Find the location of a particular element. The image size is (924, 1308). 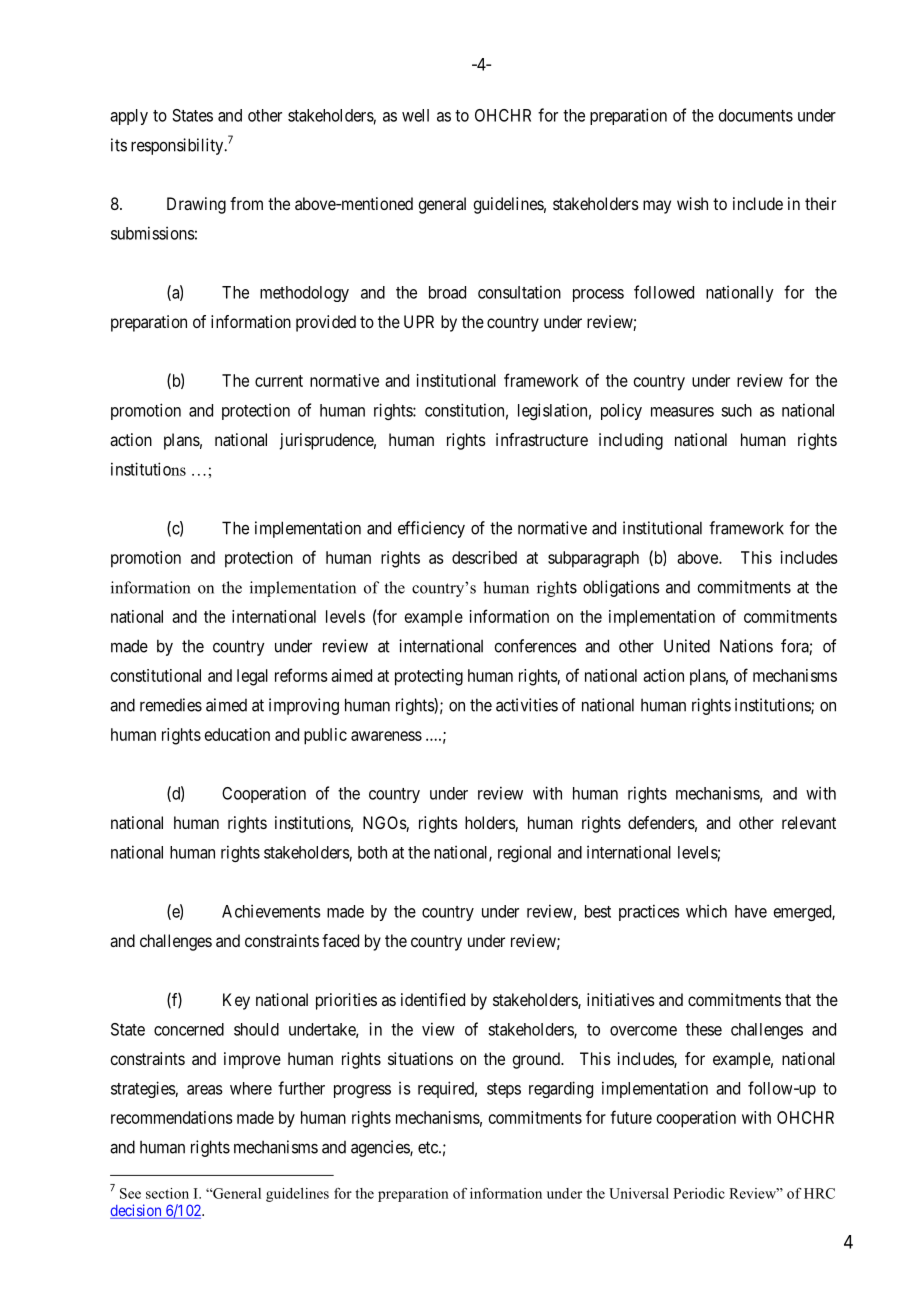

etc is located at coordinates (429, 1147).
